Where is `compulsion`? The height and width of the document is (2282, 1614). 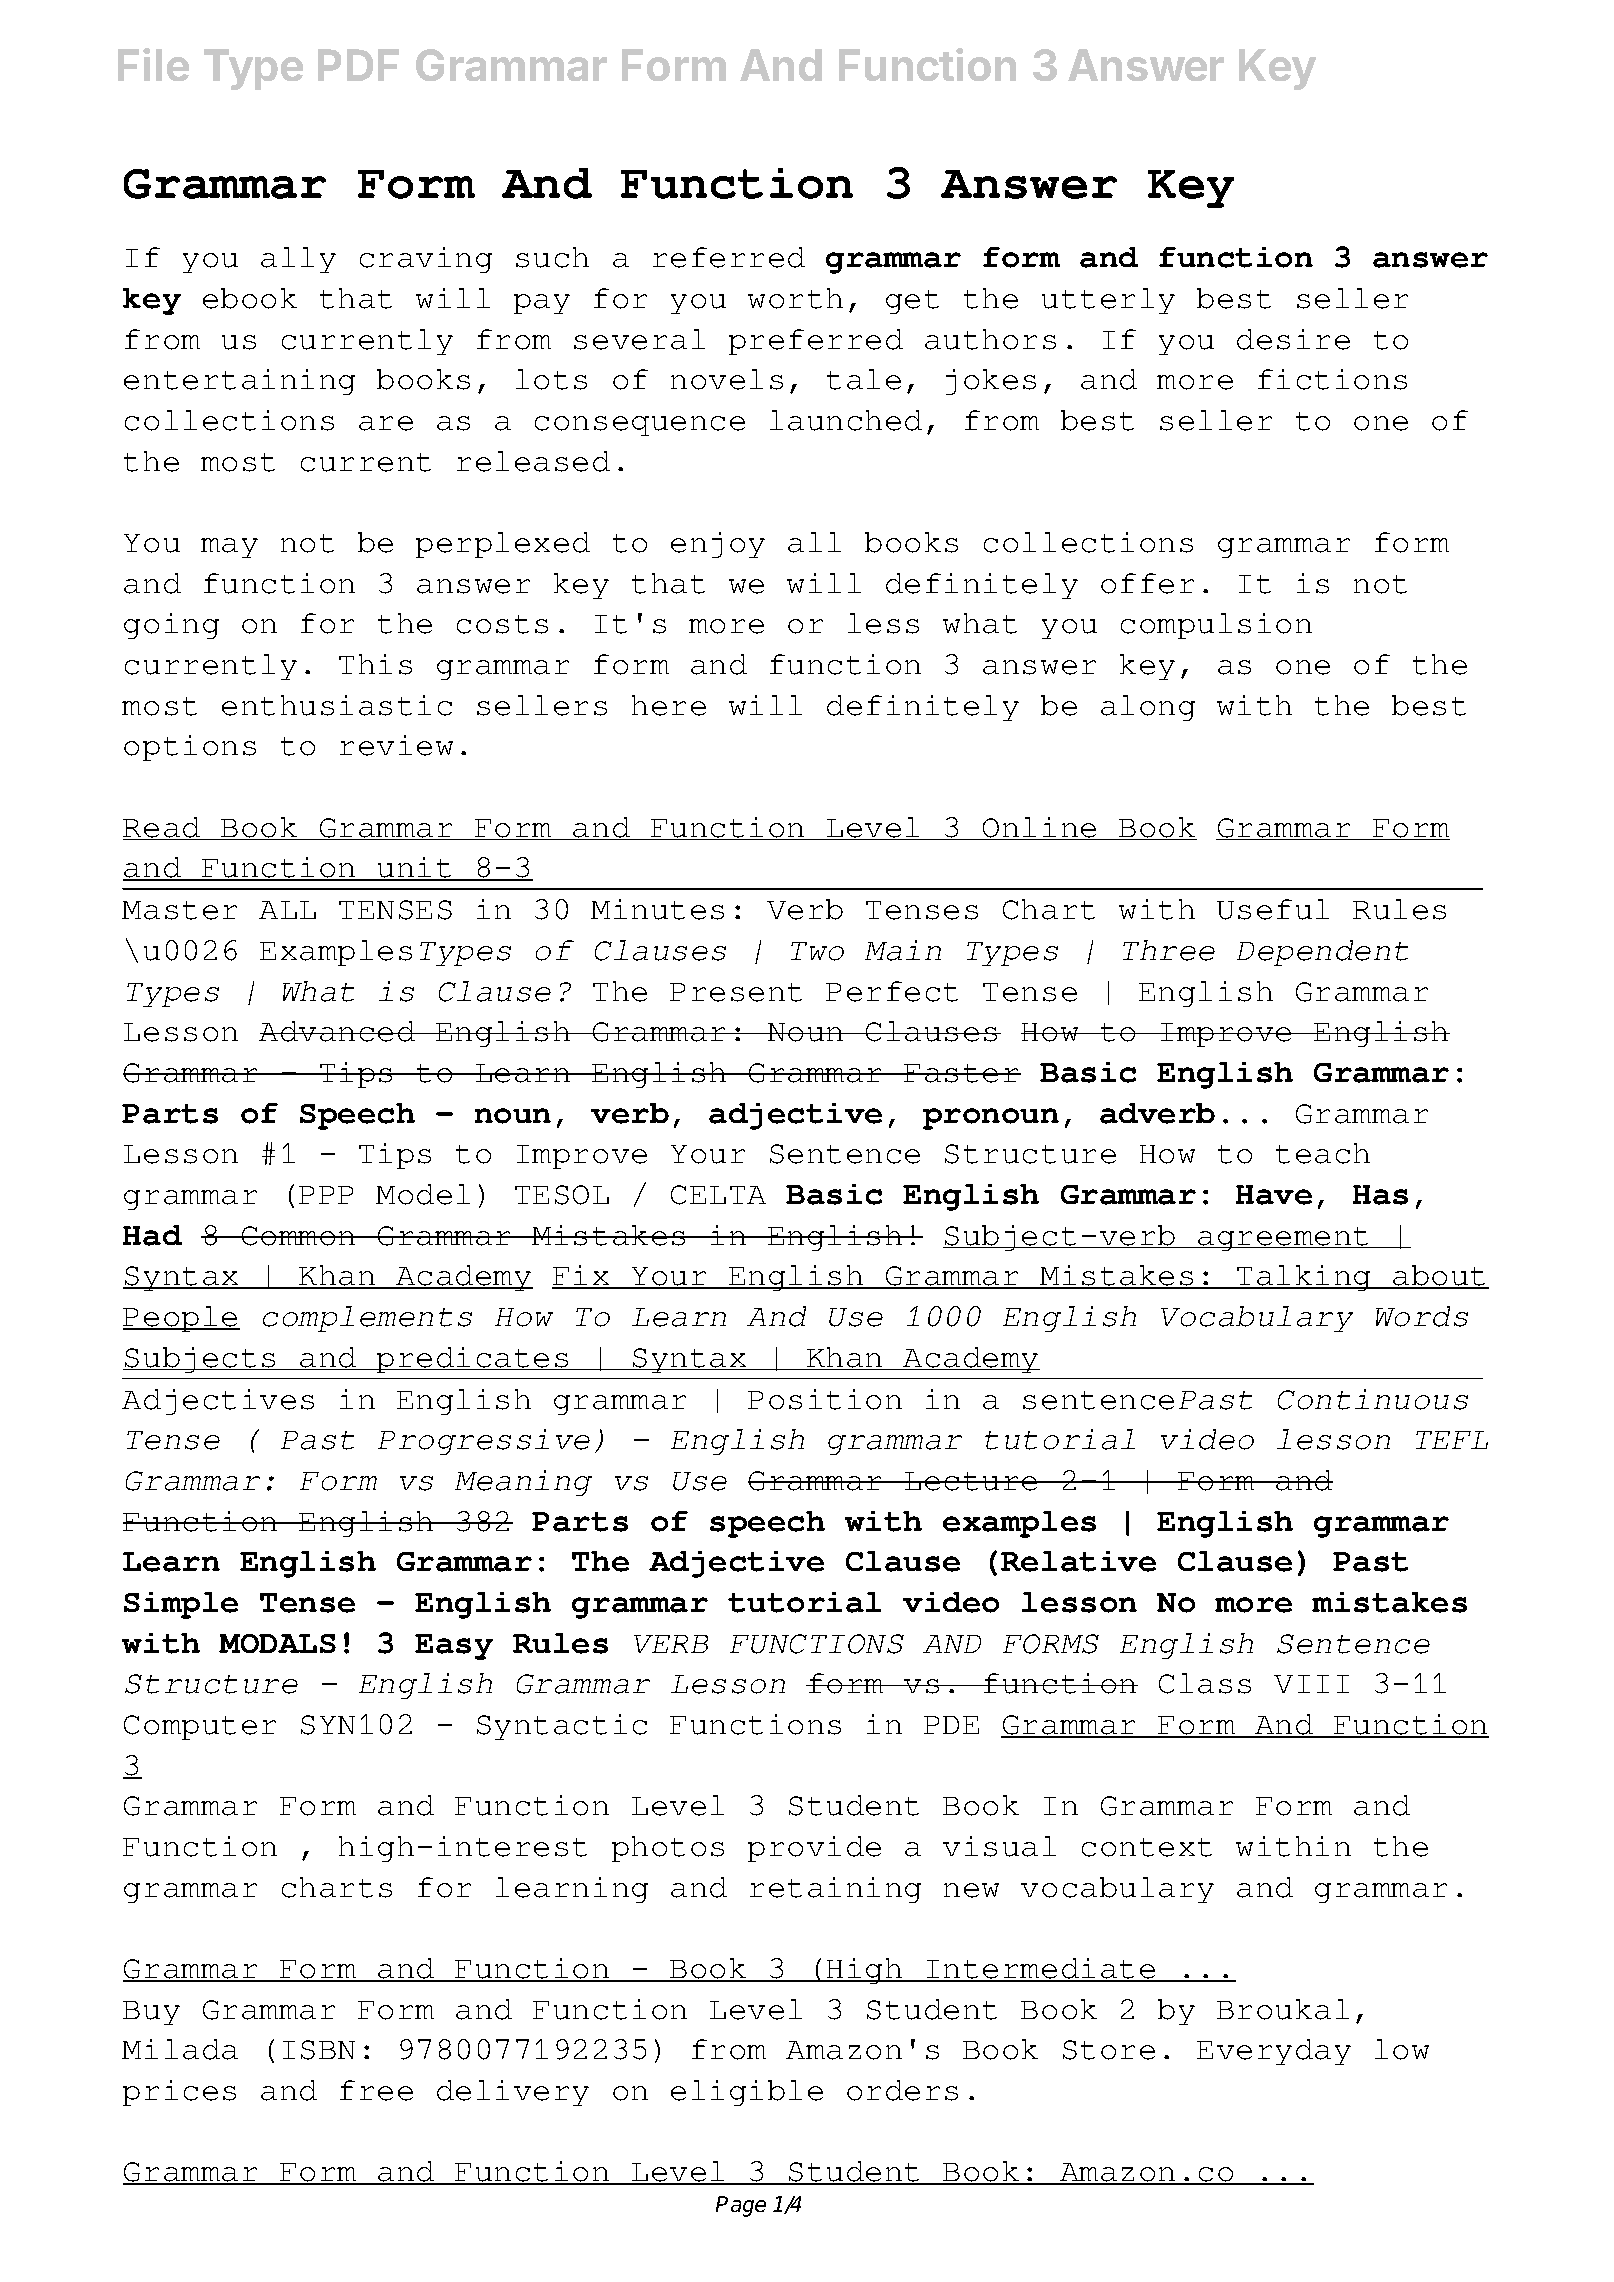 compulsion is located at coordinates (1216, 626).
